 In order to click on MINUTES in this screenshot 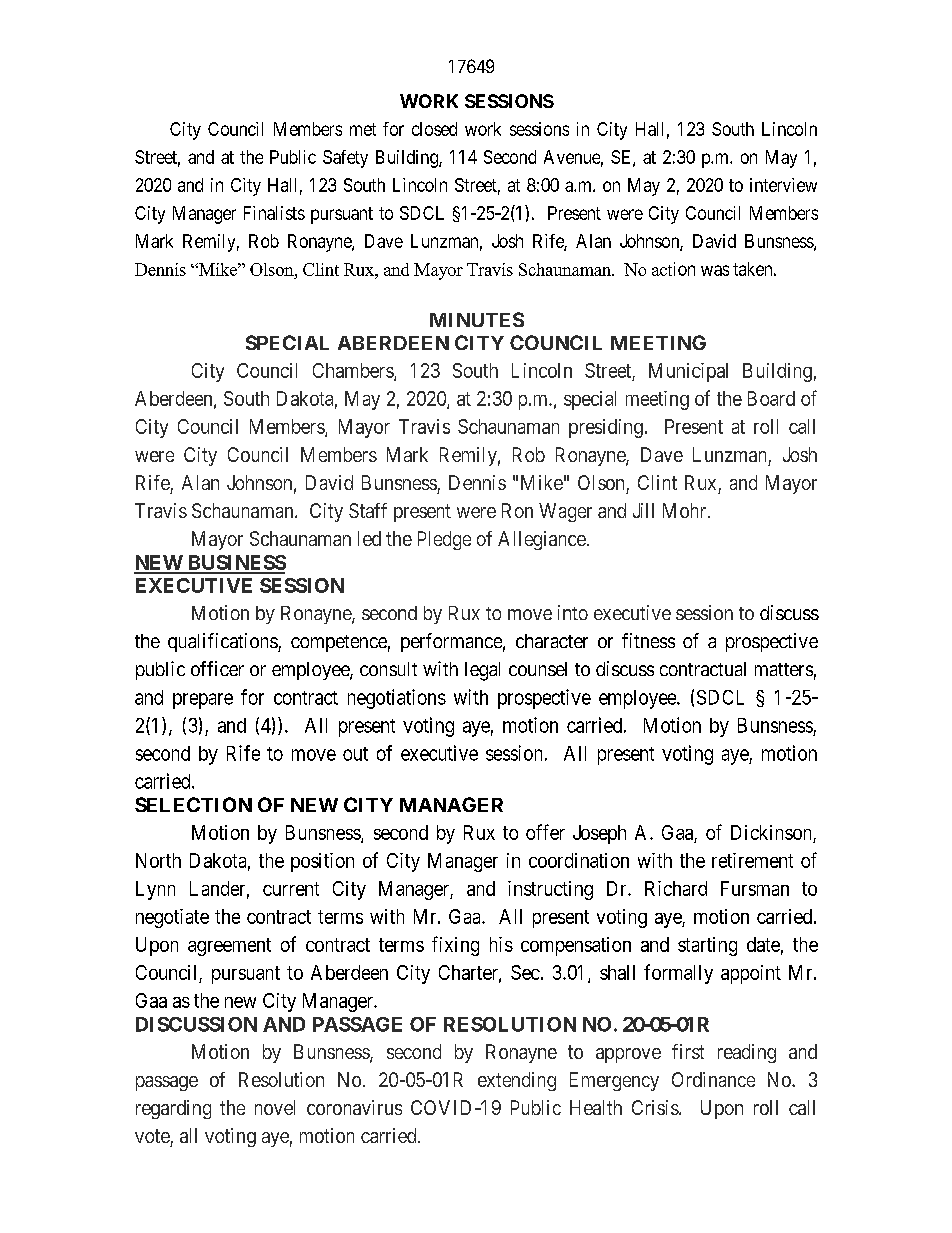, I will do `click(477, 319)`.
